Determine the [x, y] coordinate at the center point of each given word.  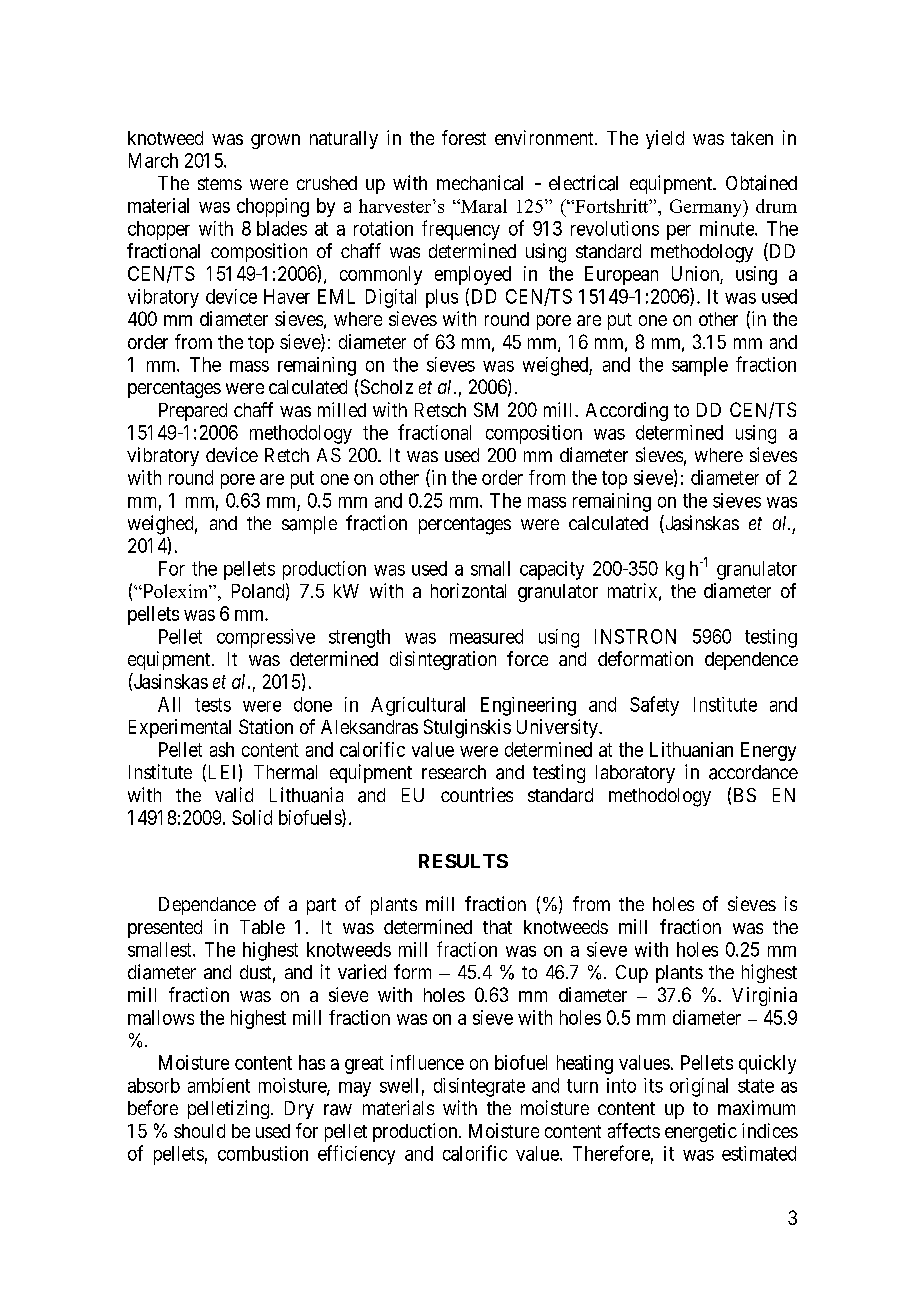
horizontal [468, 590]
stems [220, 183]
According [627, 411]
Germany [707, 208]
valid [234, 794]
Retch [287, 455]
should [199, 1131]
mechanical [480, 183]
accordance [753, 772]
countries [477, 794]
